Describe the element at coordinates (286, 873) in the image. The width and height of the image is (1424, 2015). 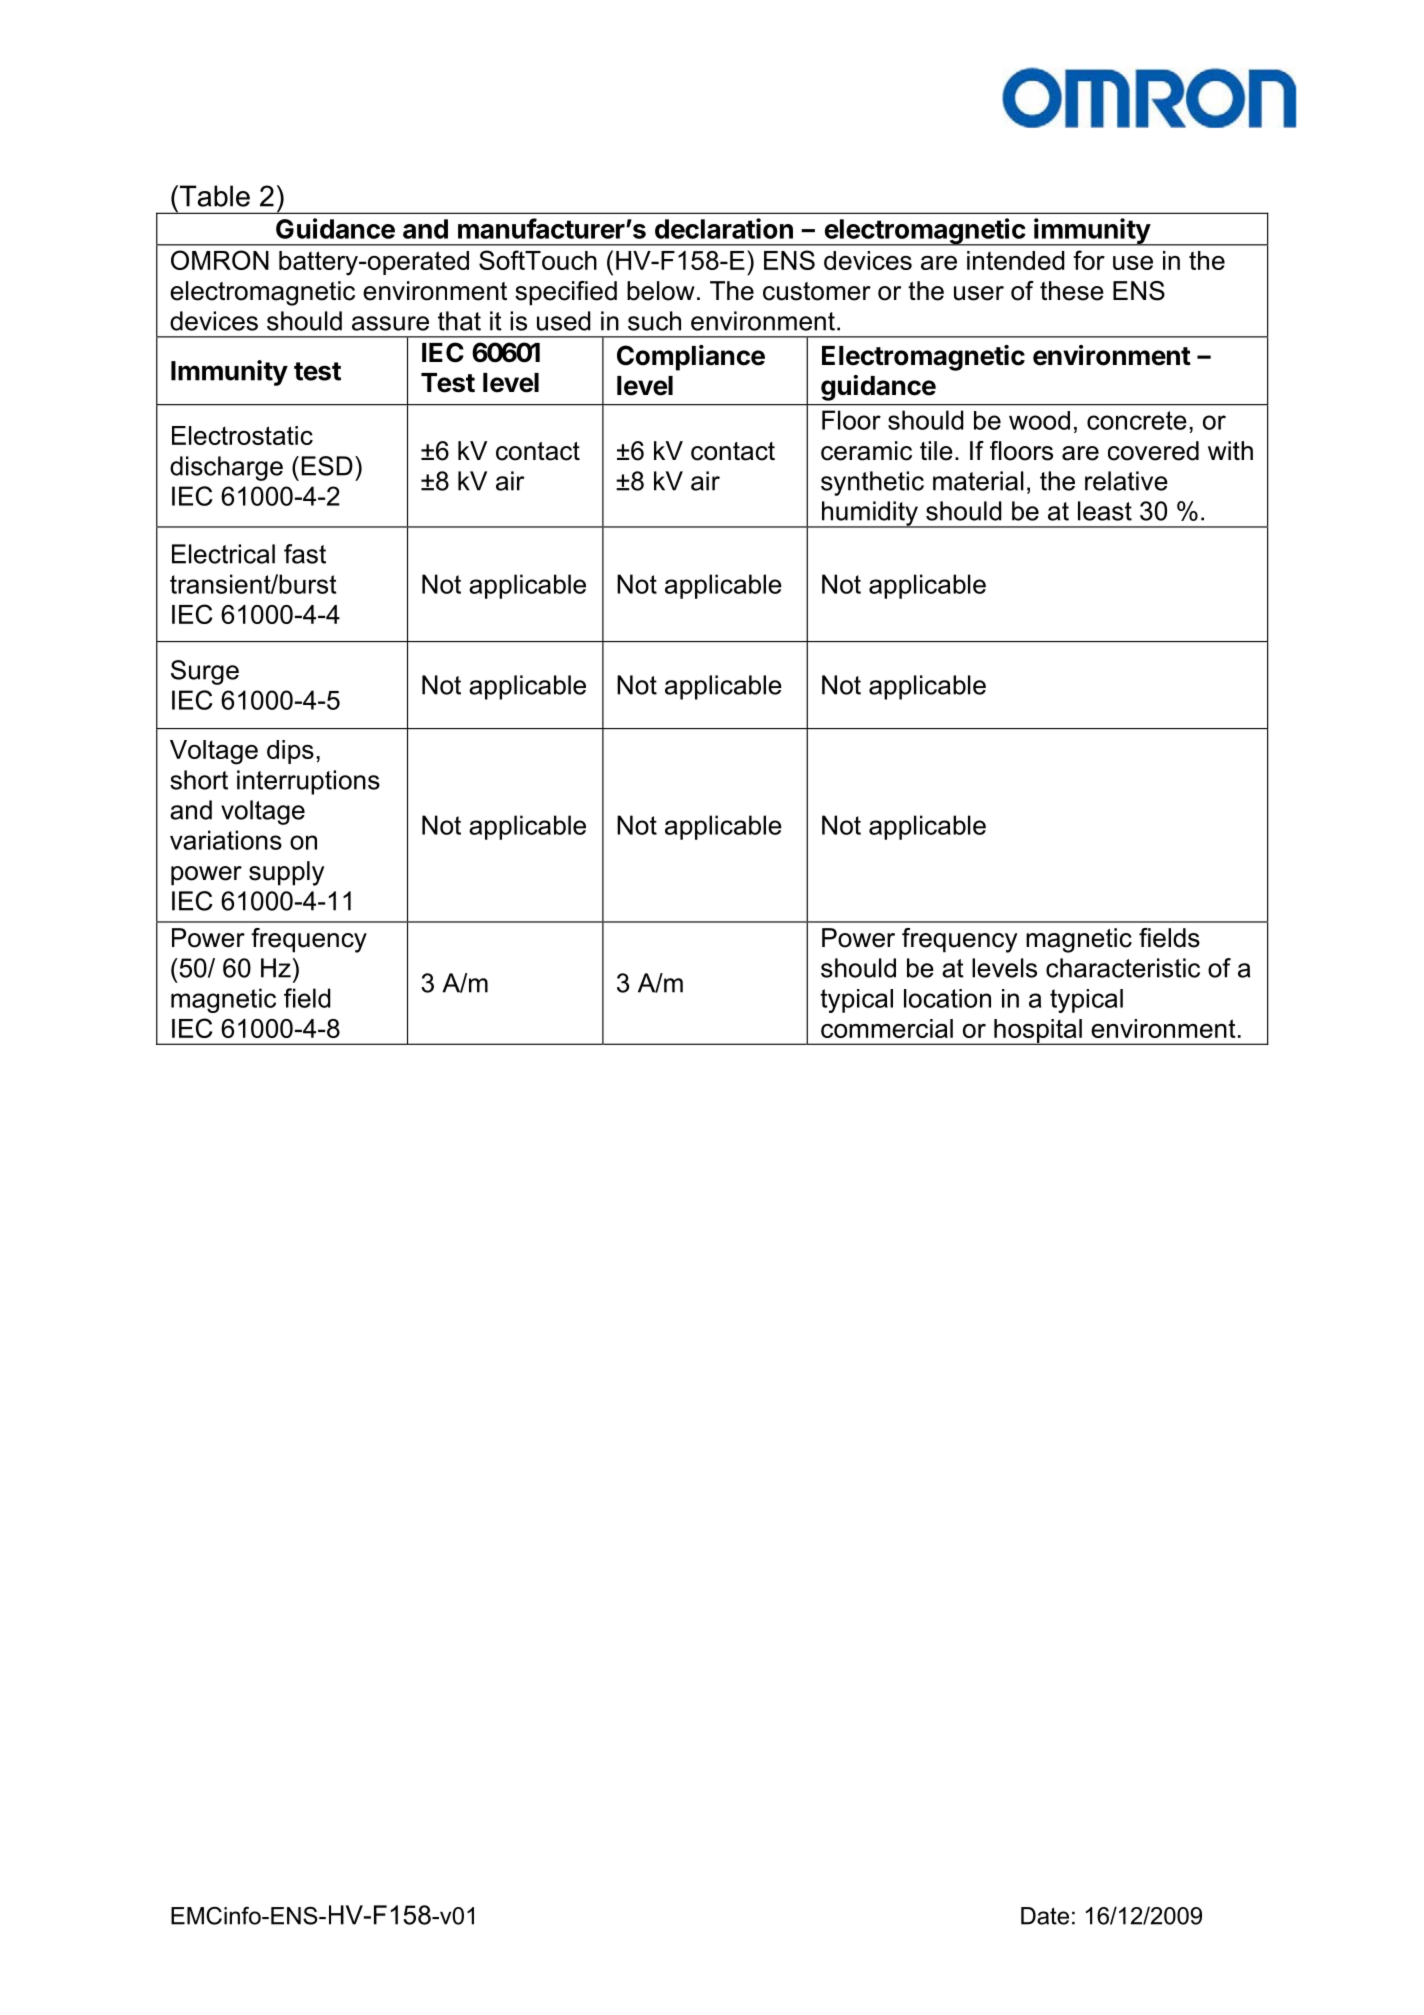
I see `supply` at that location.
